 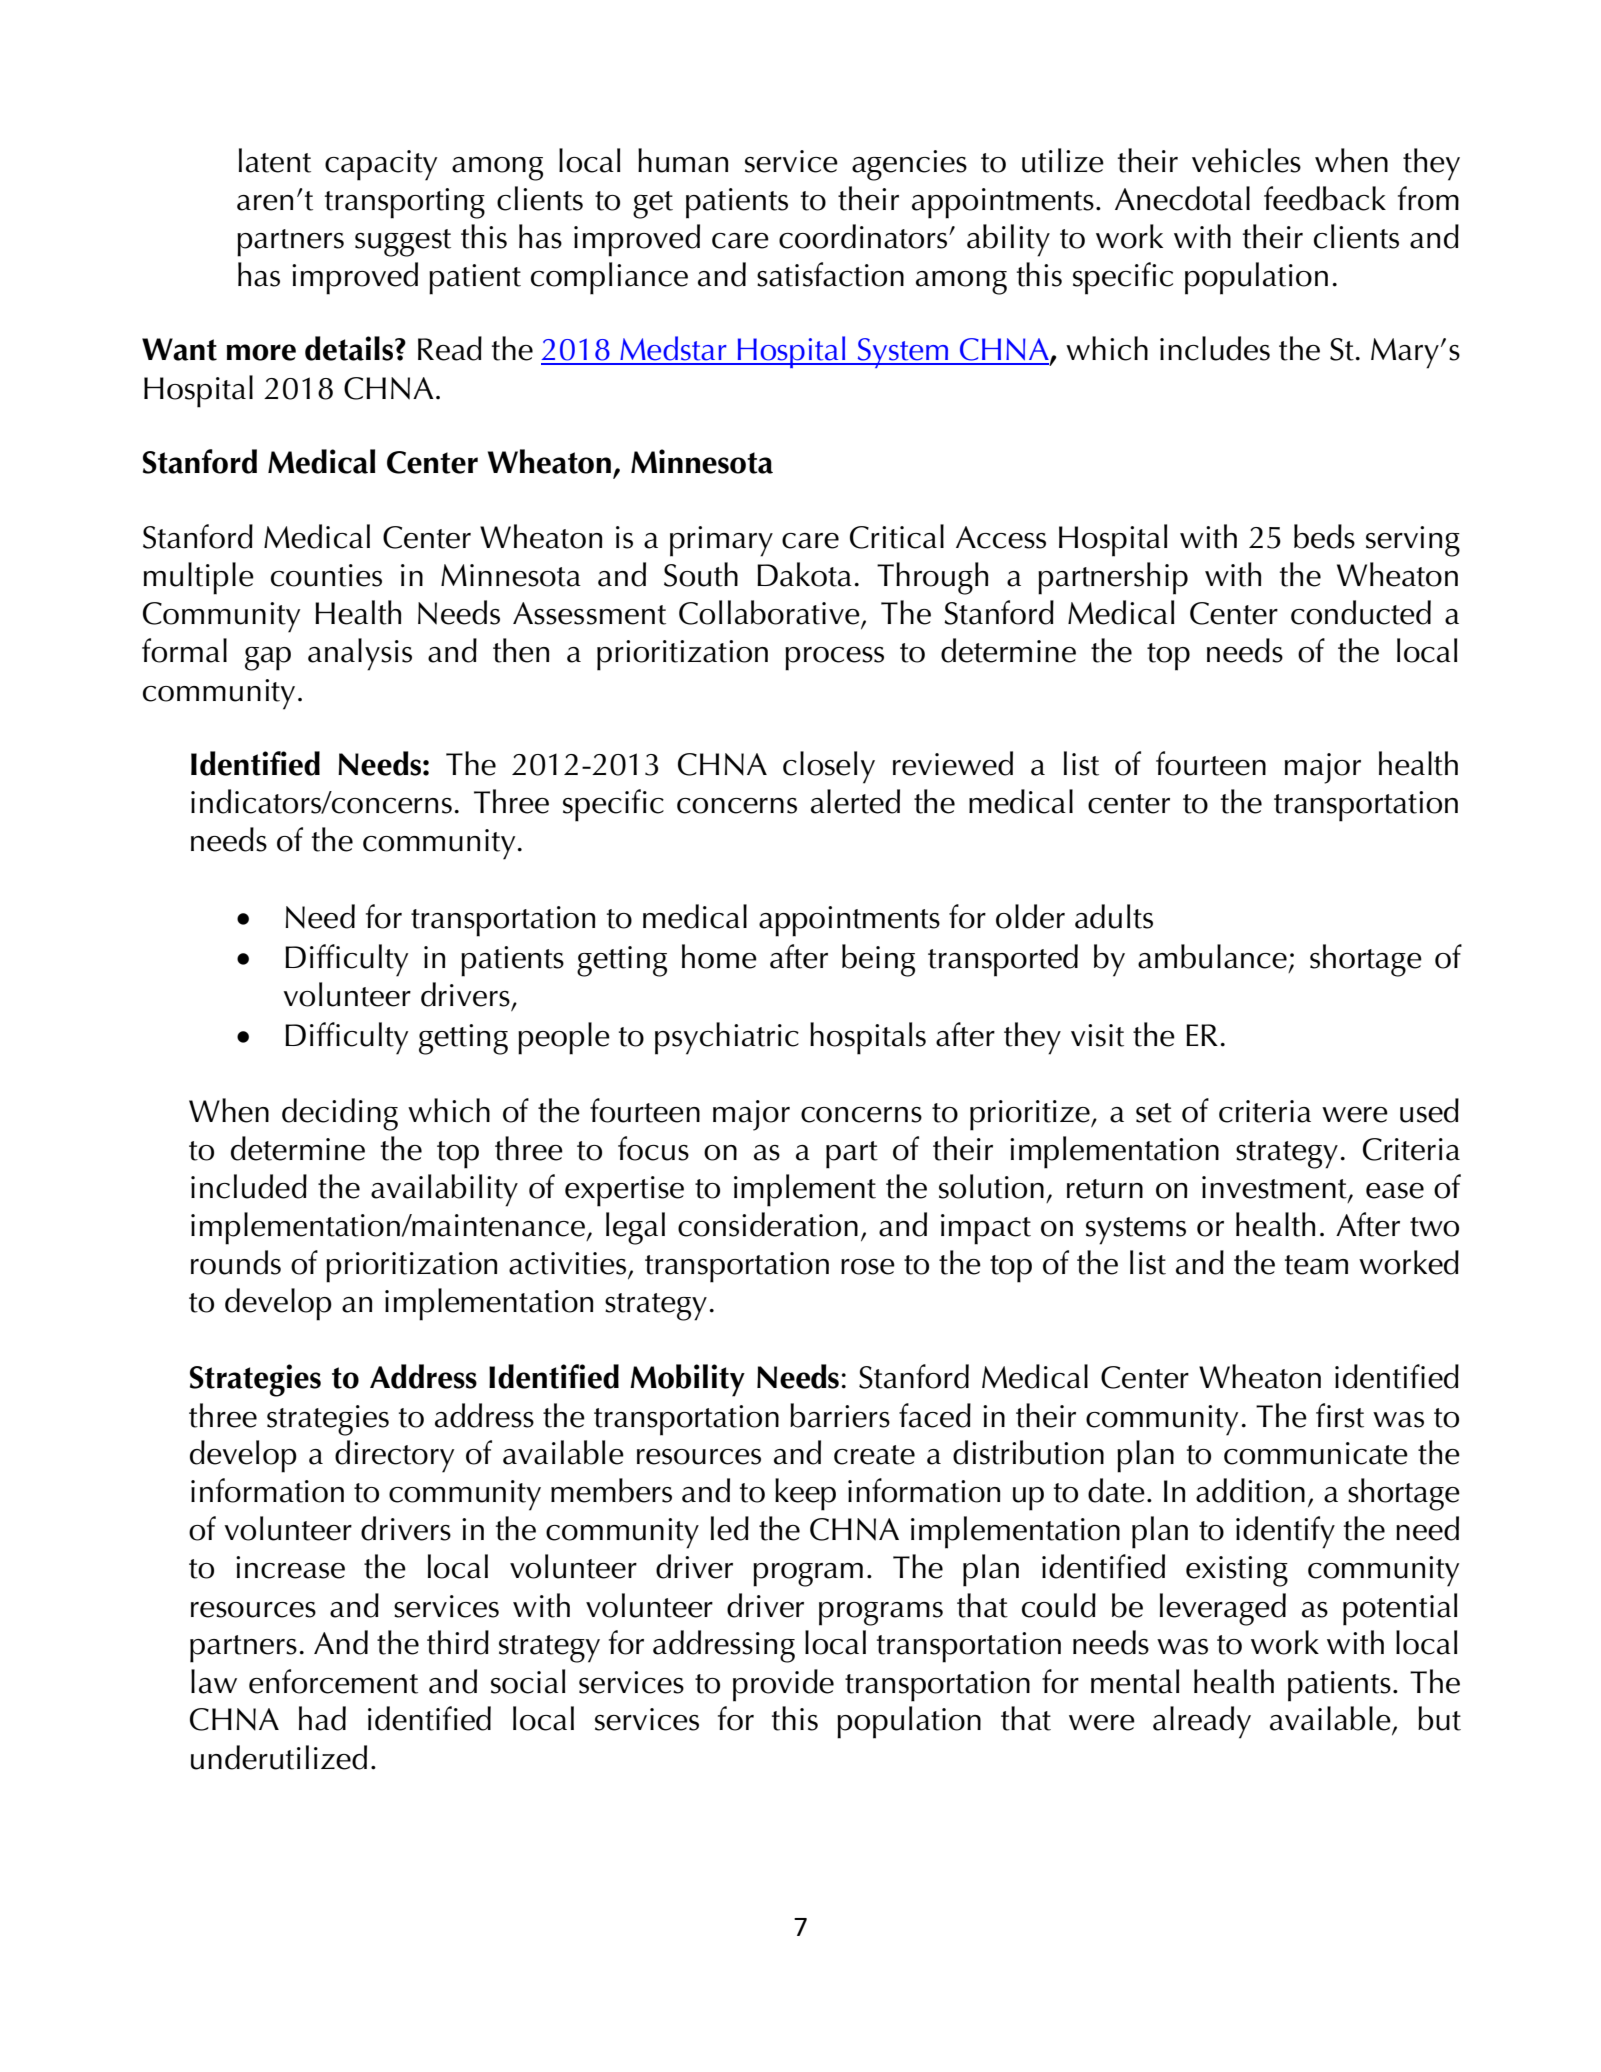 I want to click on team, so click(x=1316, y=1265).
